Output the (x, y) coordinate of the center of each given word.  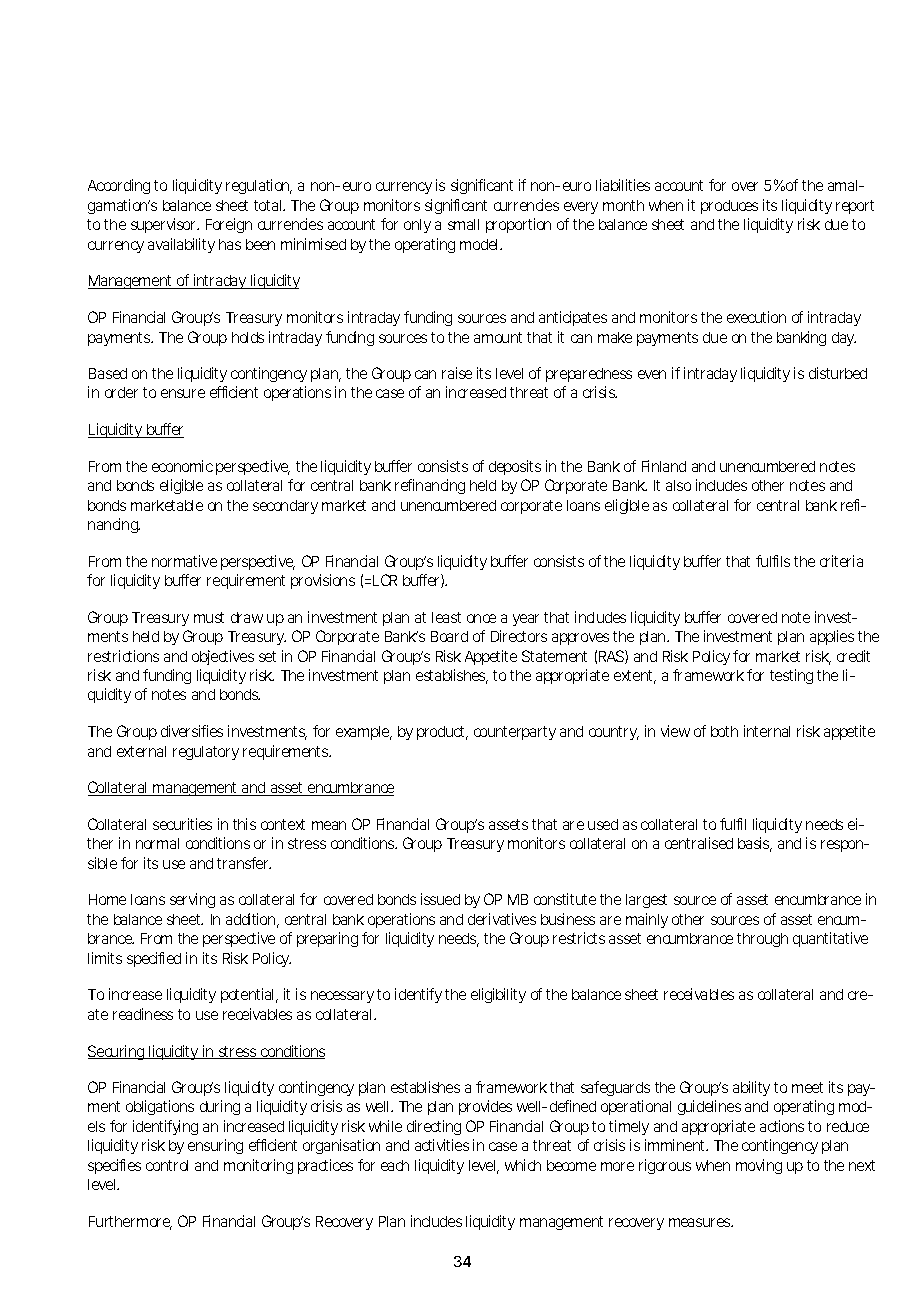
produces (729, 207)
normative (184, 561)
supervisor (164, 225)
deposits (515, 467)
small (463, 224)
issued (440, 899)
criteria (841, 561)
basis (755, 844)
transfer (244, 863)
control (167, 1165)
